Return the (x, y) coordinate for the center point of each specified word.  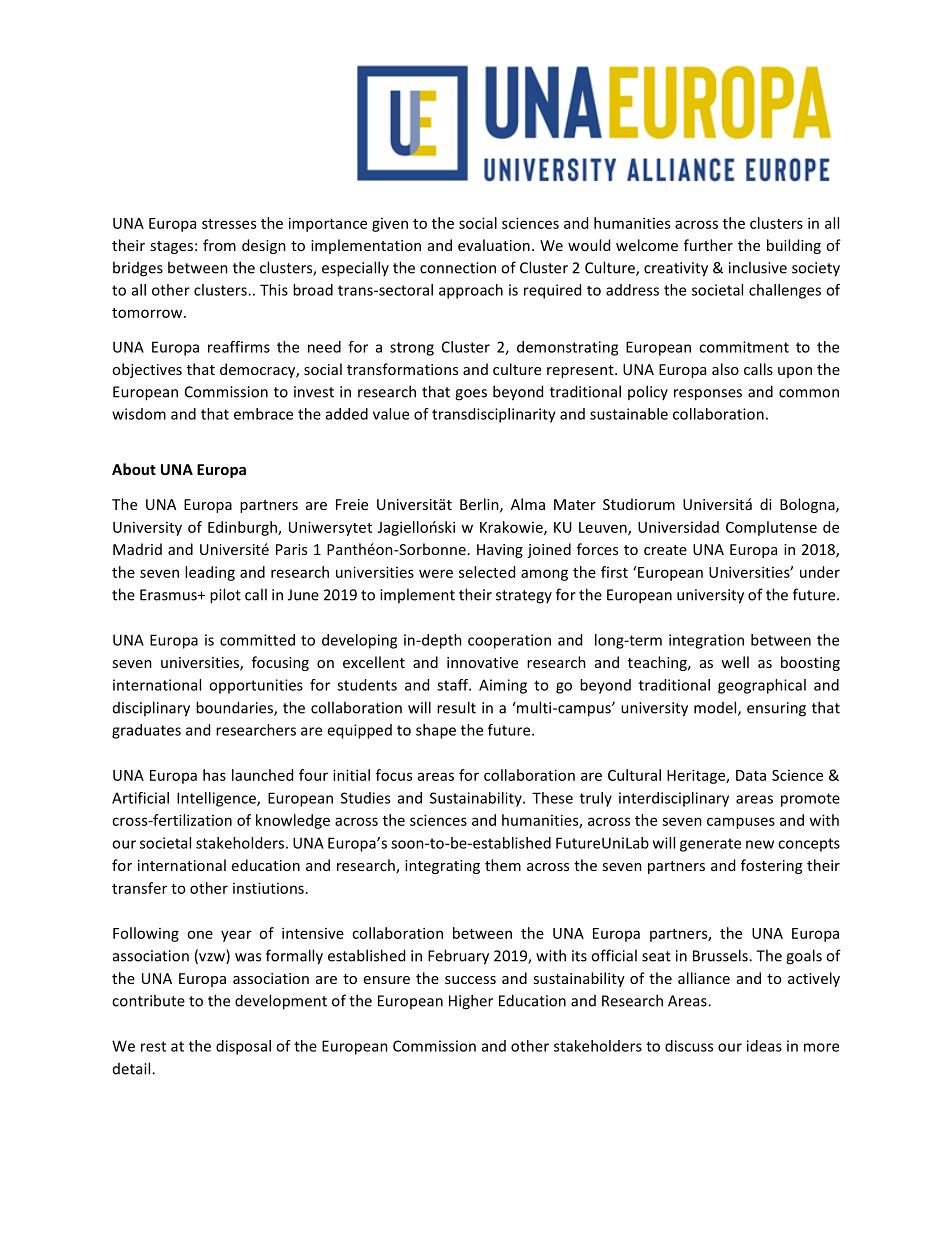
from (219, 245)
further (708, 245)
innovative (482, 662)
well (735, 662)
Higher (471, 1002)
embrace (263, 414)
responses (708, 395)
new (760, 844)
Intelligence (217, 799)
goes (471, 395)
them (503, 865)
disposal (243, 1047)
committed (257, 640)
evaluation (494, 245)
